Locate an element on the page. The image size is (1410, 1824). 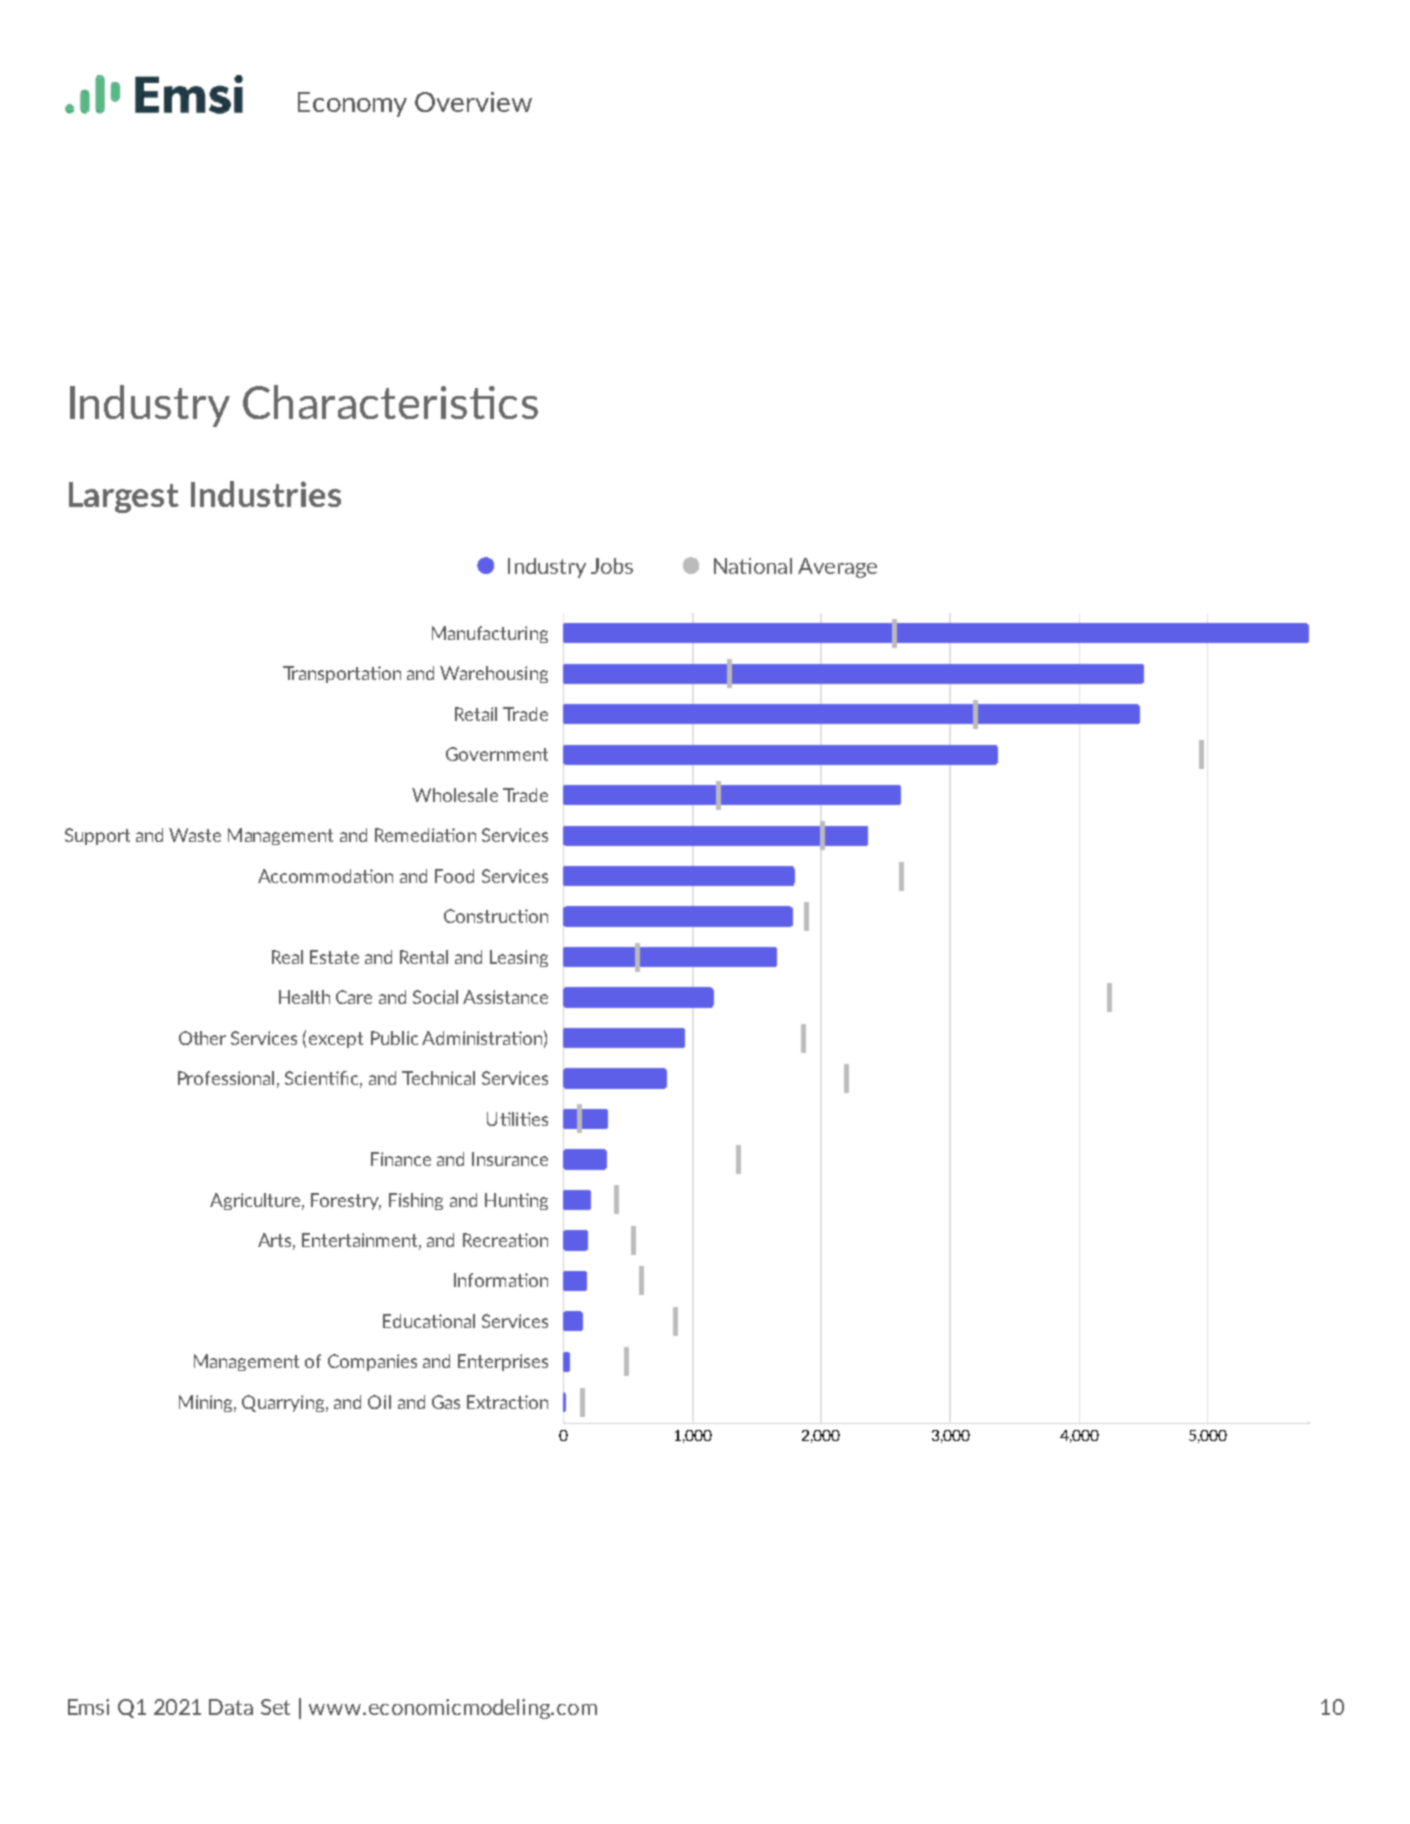
Economy is located at coordinates (352, 104).
